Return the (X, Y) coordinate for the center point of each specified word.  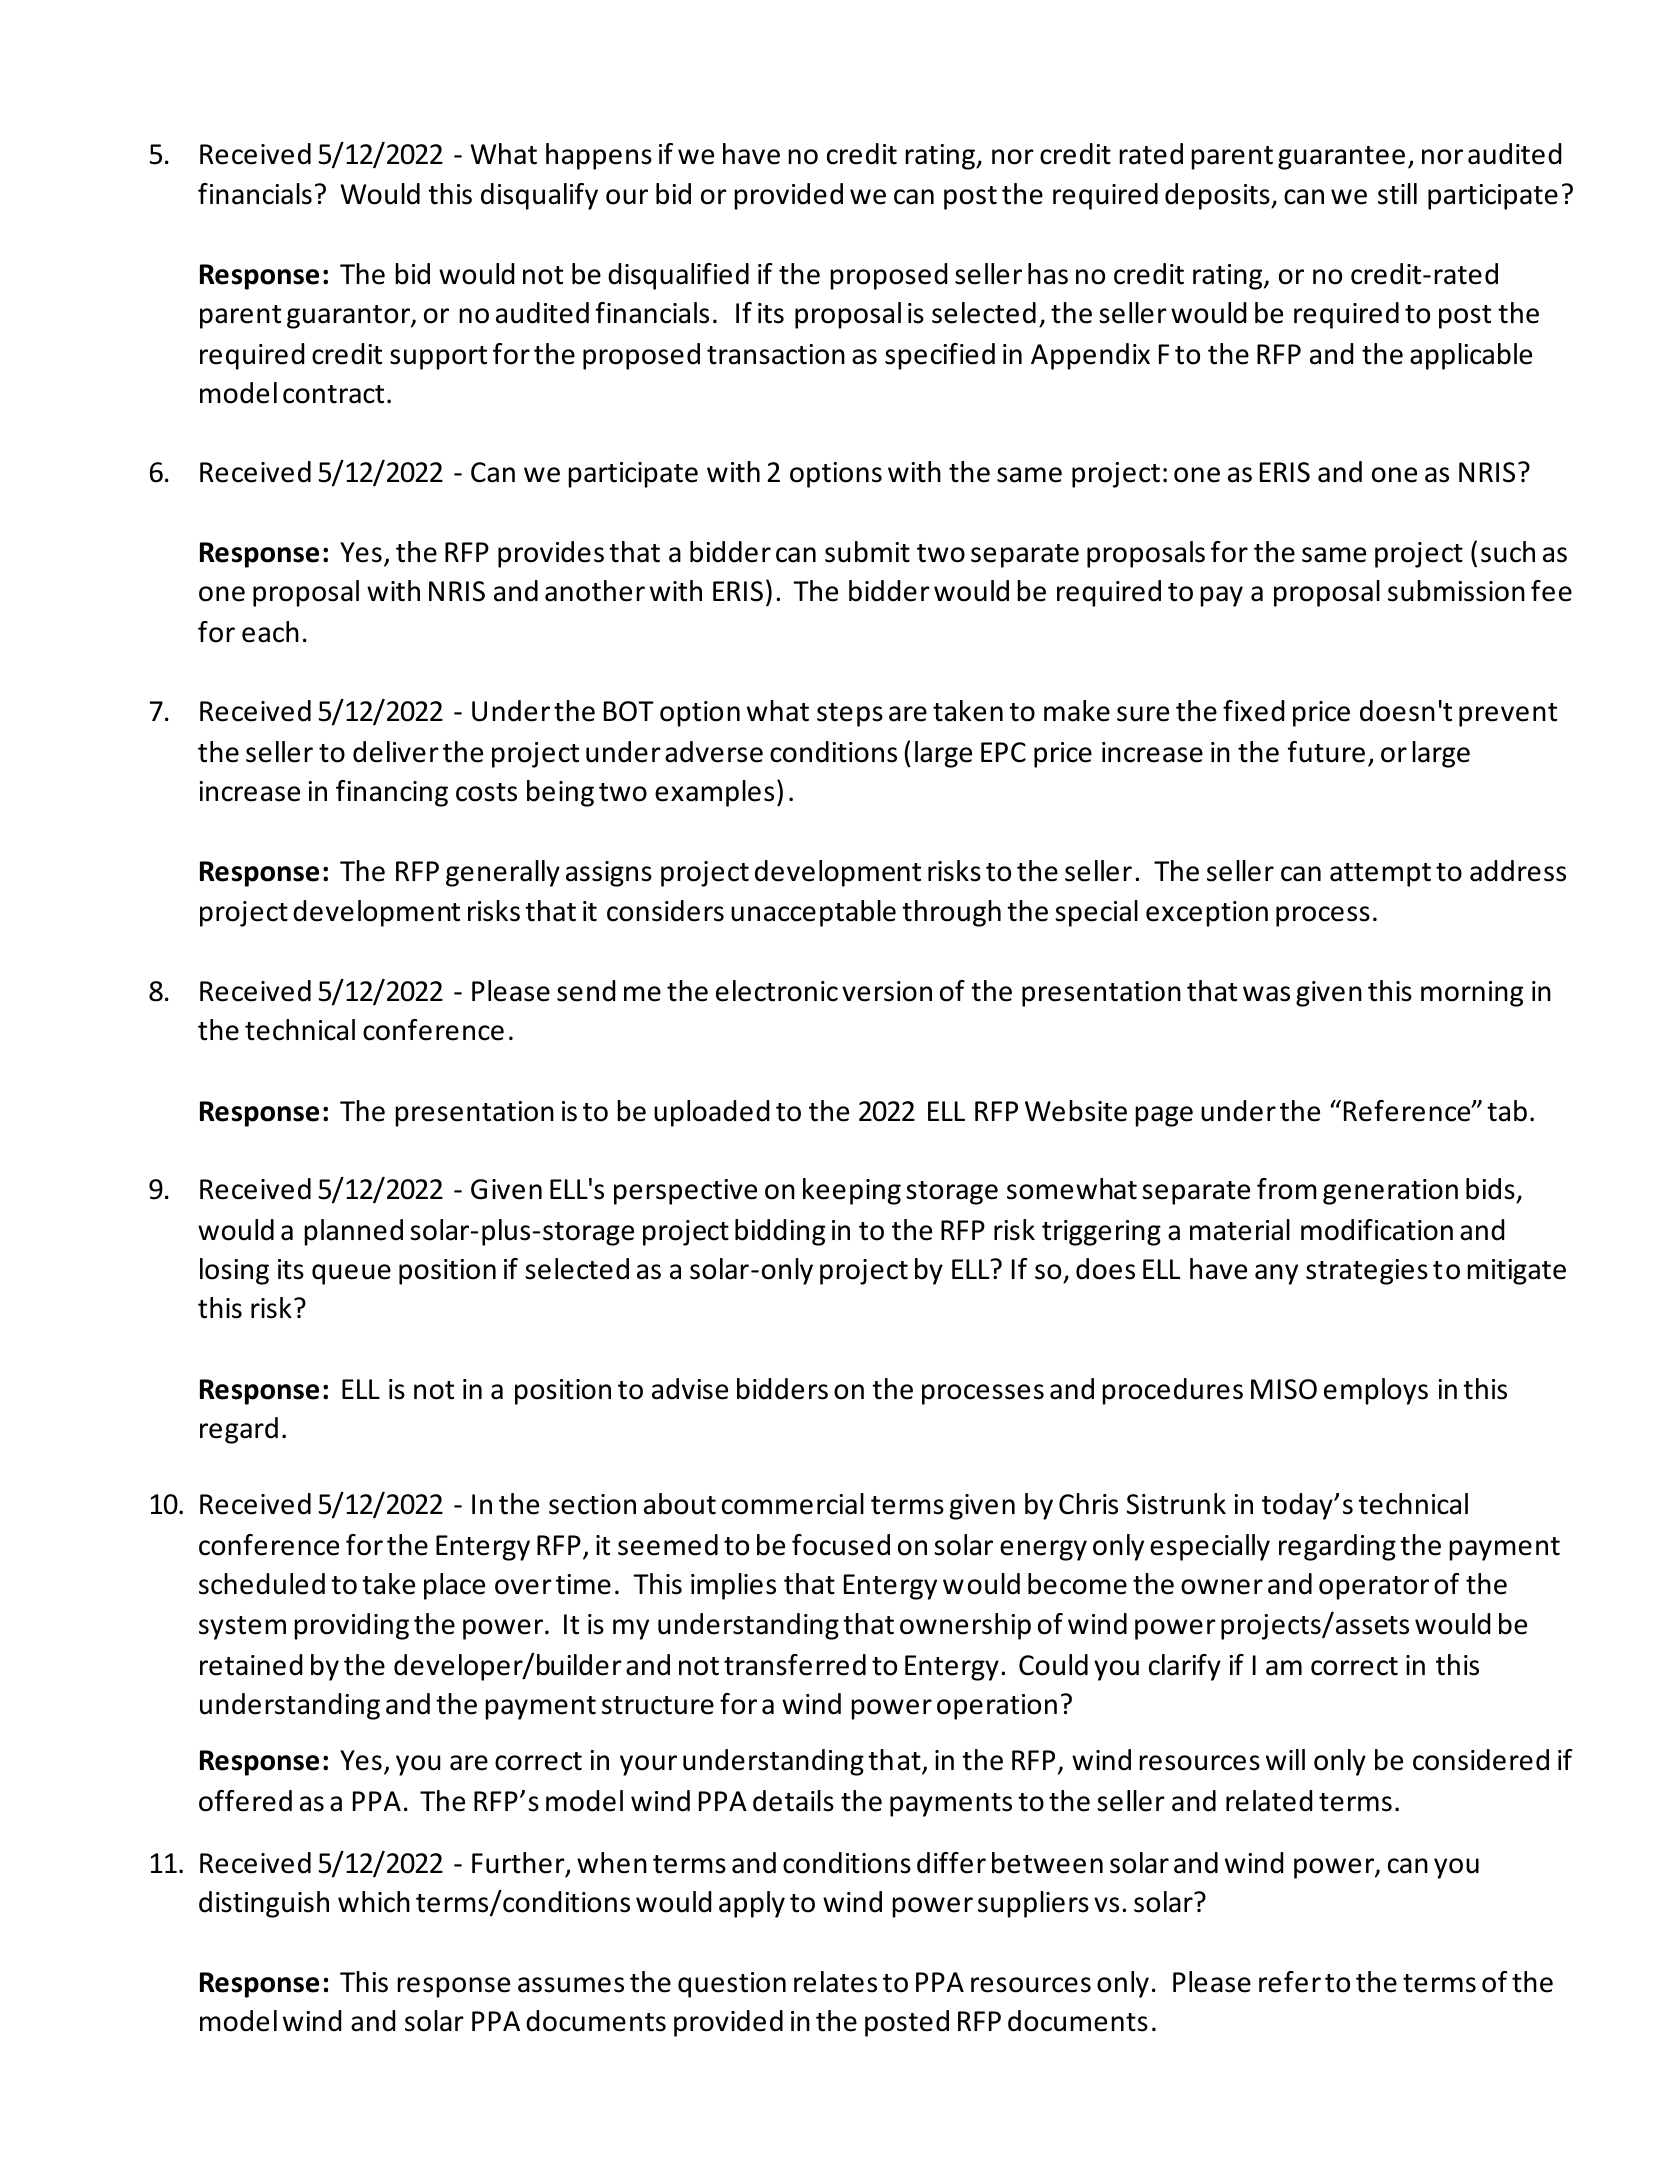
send (586, 991)
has (1048, 274)
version (887, 991)
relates (835, 1982)
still (1397, 194)
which (374, 1902)
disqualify (539, 196)
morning (1472, 994)
